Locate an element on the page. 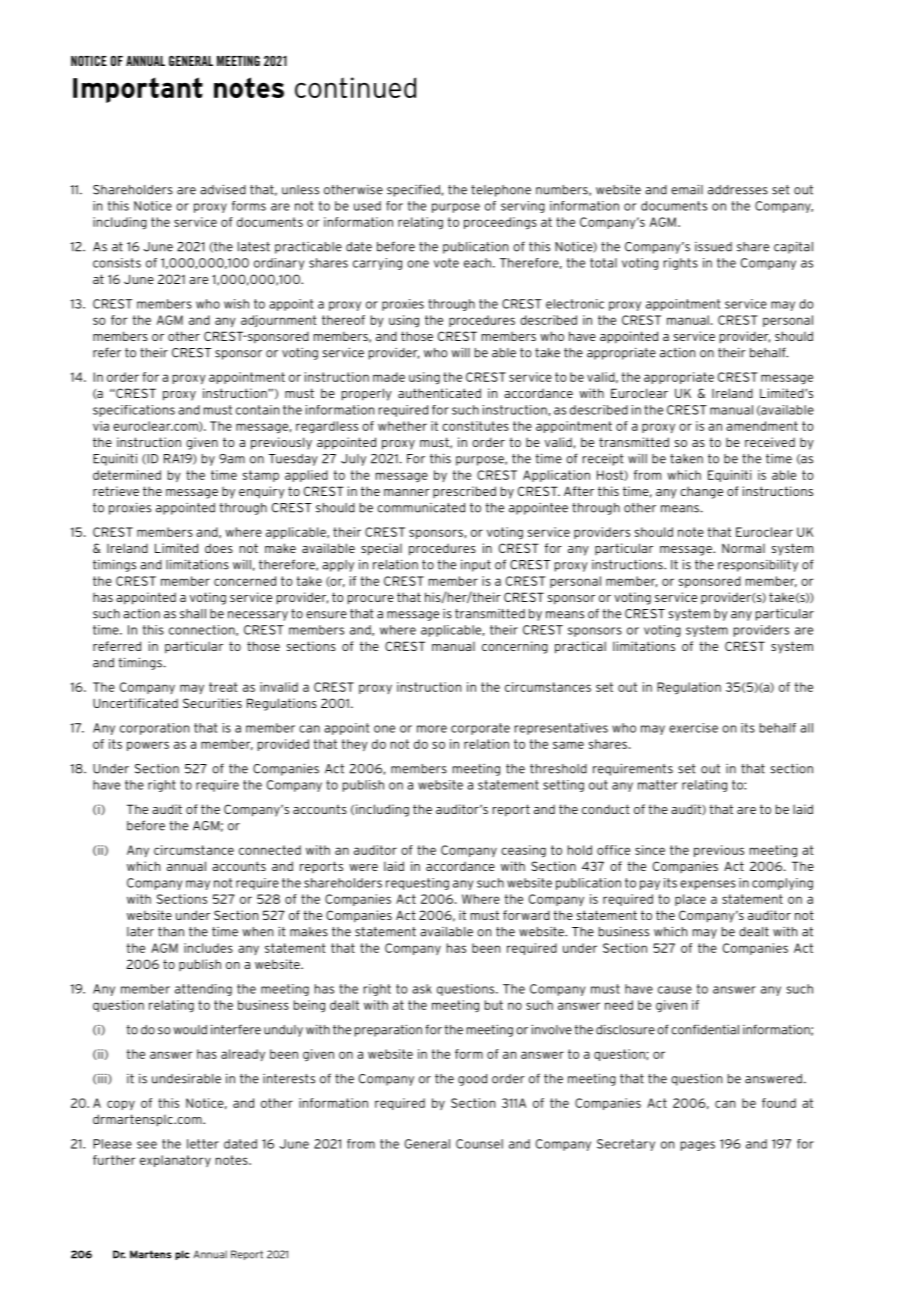 Image resolution: width=924 pixels, height=1308 pixels. specified is located at coordinates (413, 190).
